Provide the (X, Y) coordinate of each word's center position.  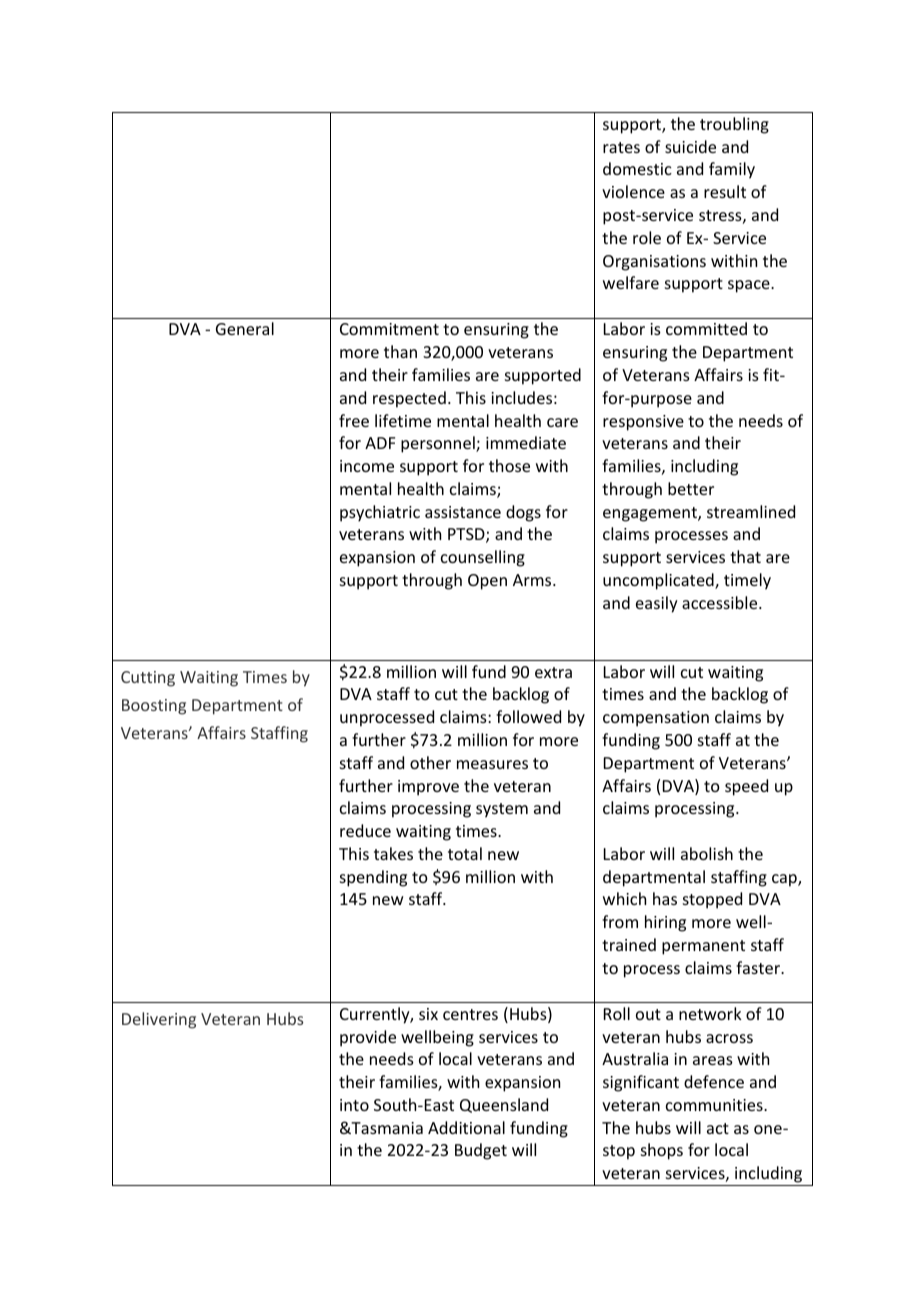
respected (409, 399)
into (354, 1105)
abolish (707, 853)
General (245, 328)
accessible (721, 602)
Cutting (148, 679)
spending (373, 878)
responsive (643, 423)
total (465, 853)
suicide (690, 146)
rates (621, 147)
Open (487, 582)
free (354, 420)
